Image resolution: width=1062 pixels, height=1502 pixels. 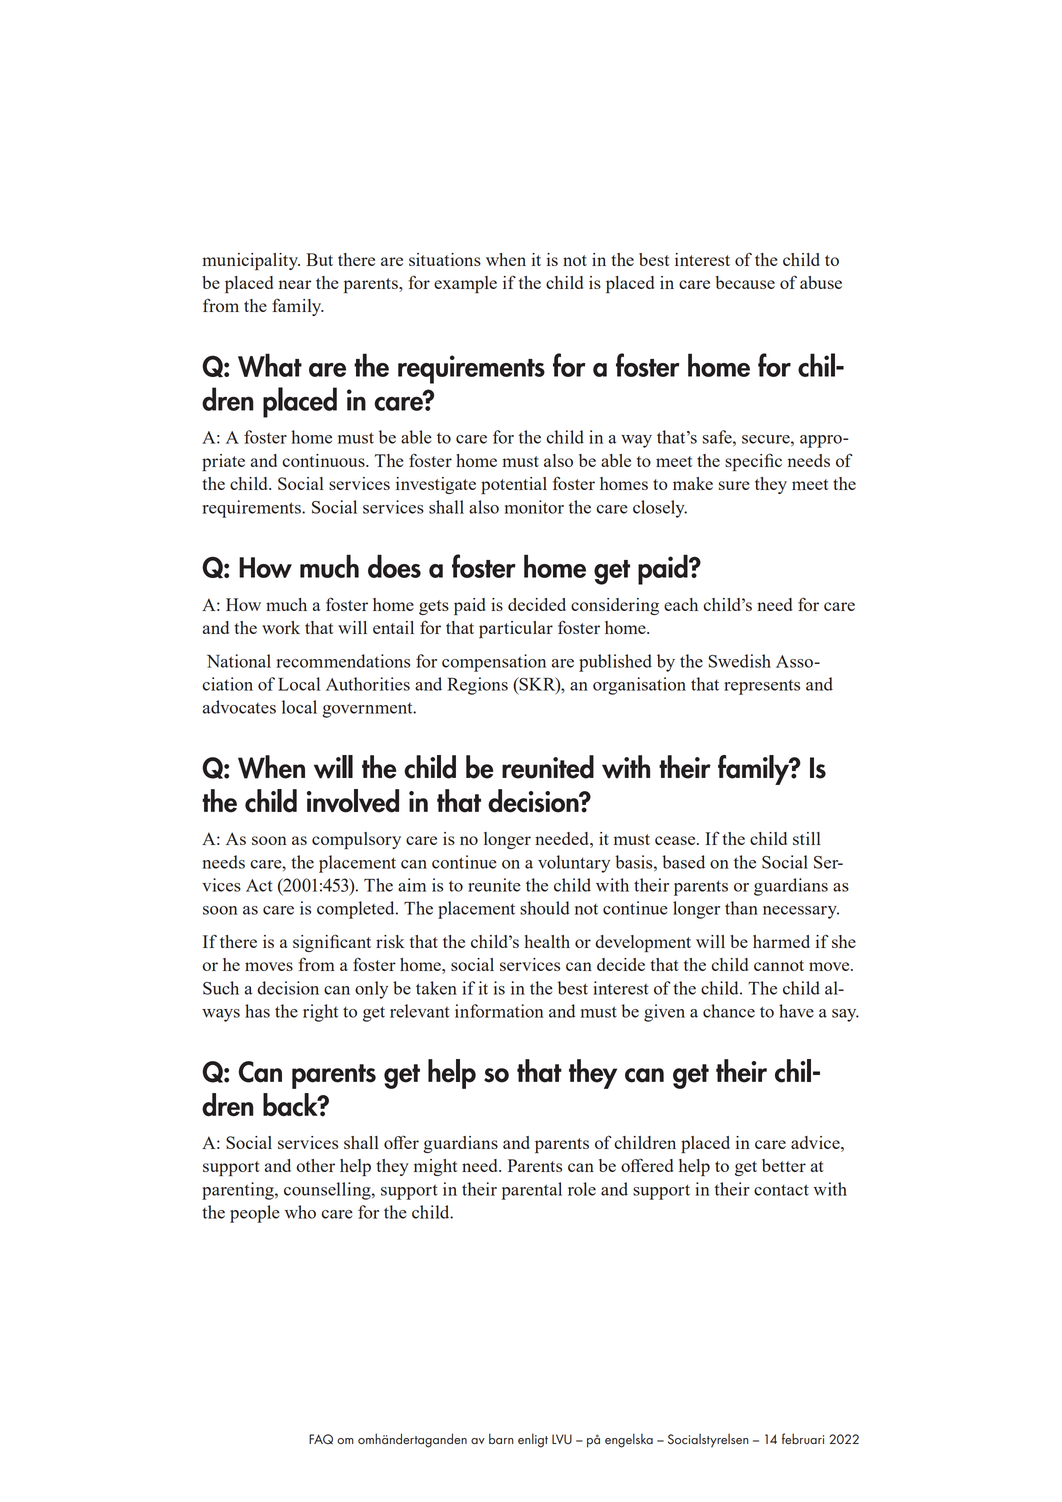 I want to click on near, so click(x=295, y=284).
